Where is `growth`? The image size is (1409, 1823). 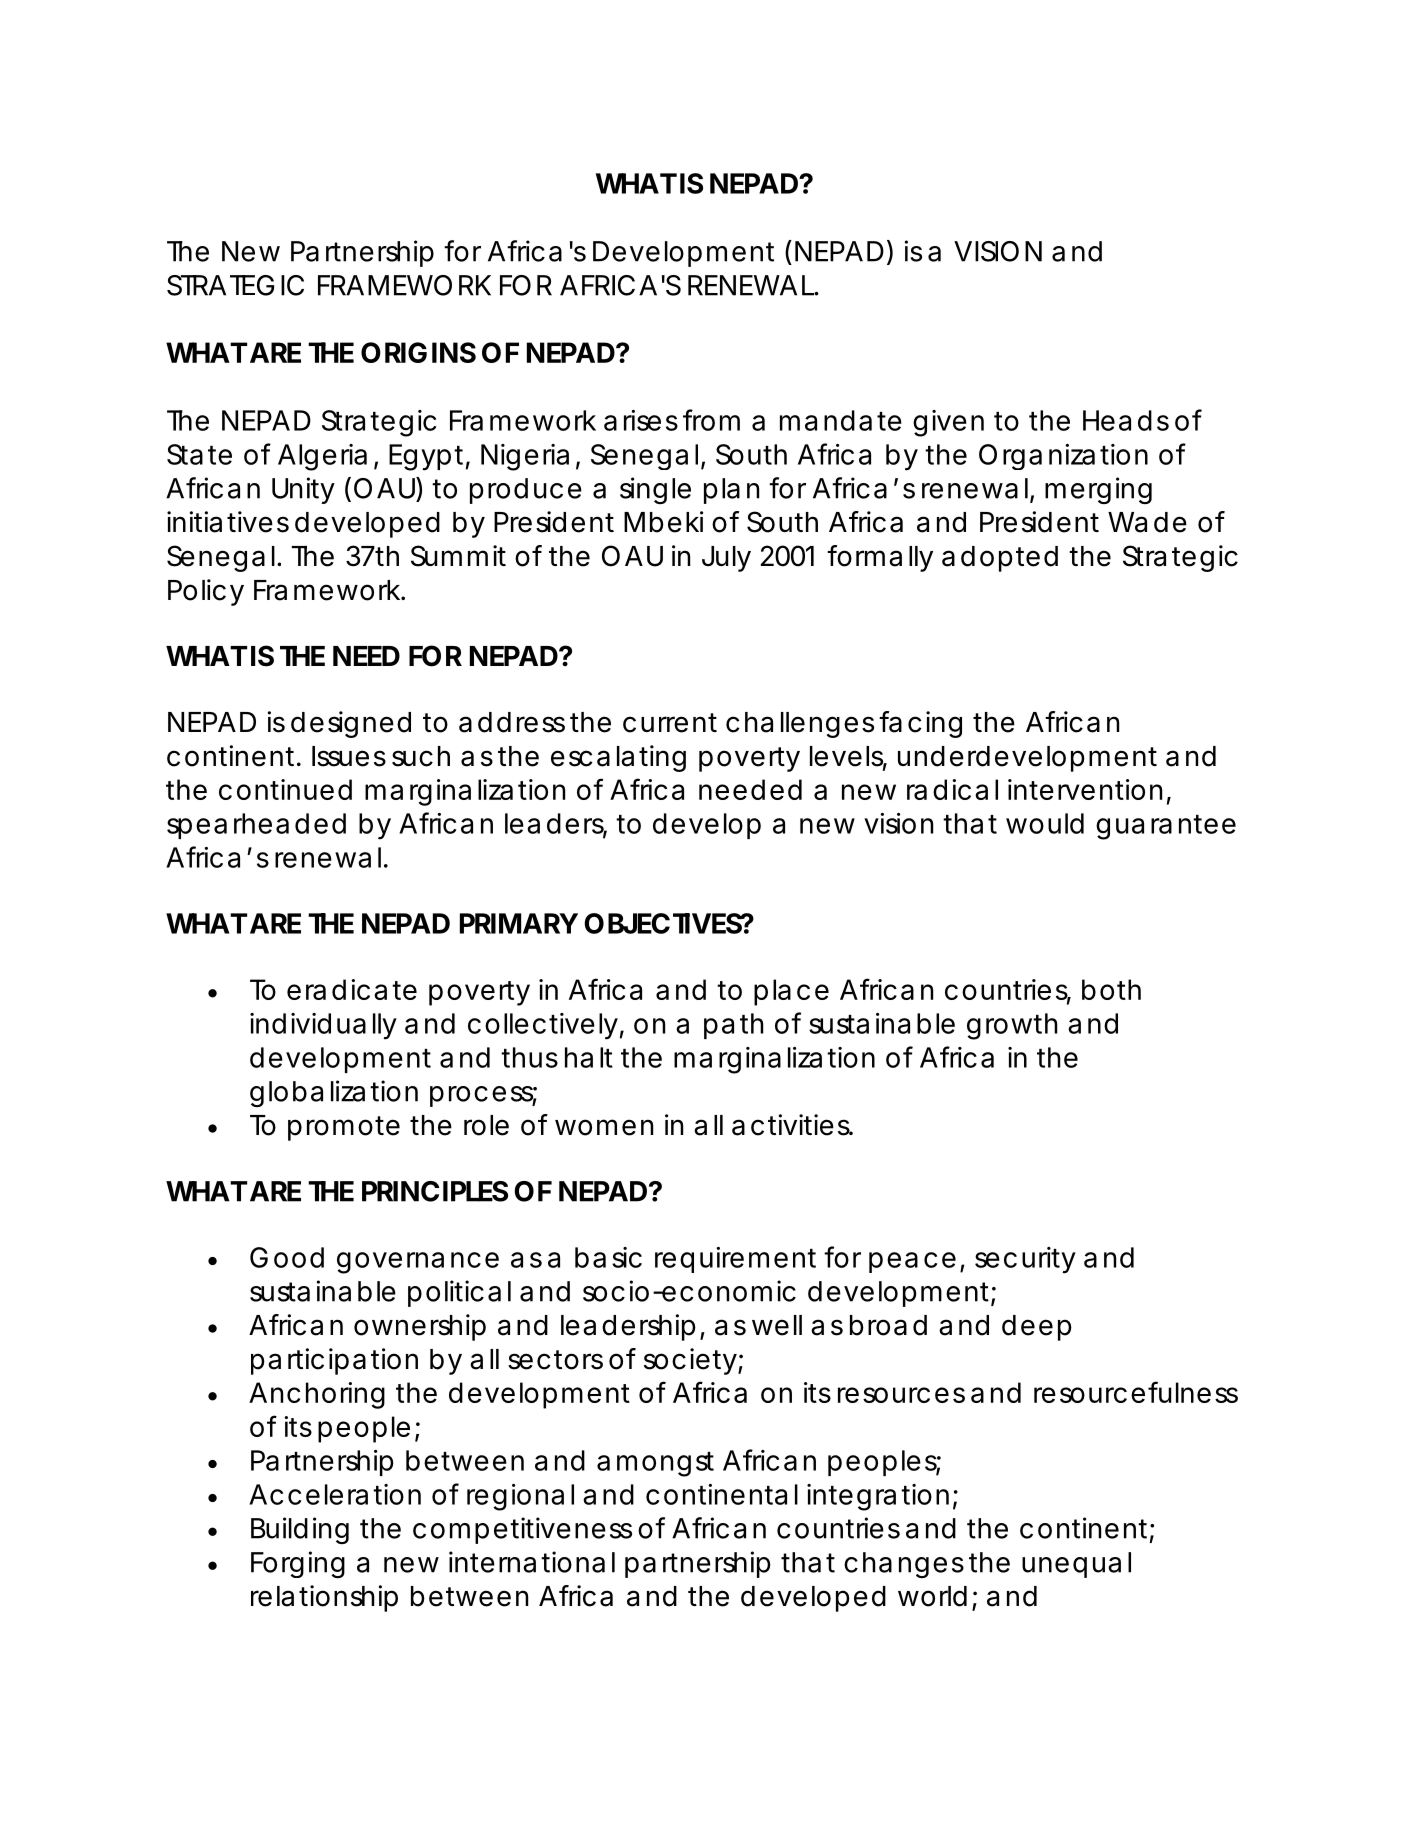 growth is located at coordinates (1012, 1026).
